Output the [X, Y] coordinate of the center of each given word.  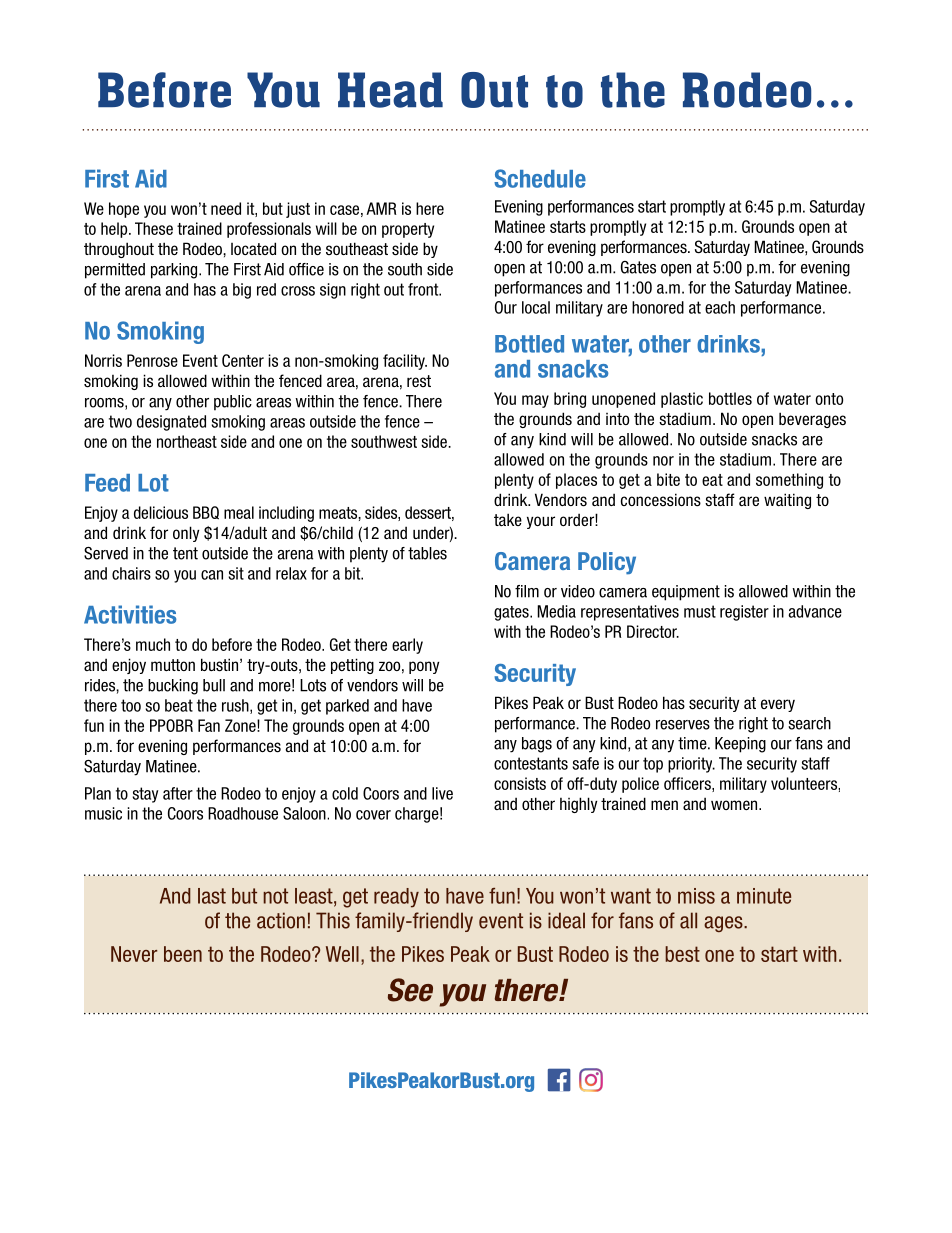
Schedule [540, 178]
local [536, 307]
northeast [187, 441]
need [226, 208]
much [153, 644]
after [178, 793]
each [720, 307]
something [789, 481]
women [735, 805]
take [508, 519]
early [407, 646]
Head [390, 90]
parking [175, 271]
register [744, 613]
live [442, 793]
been [183, 954]
